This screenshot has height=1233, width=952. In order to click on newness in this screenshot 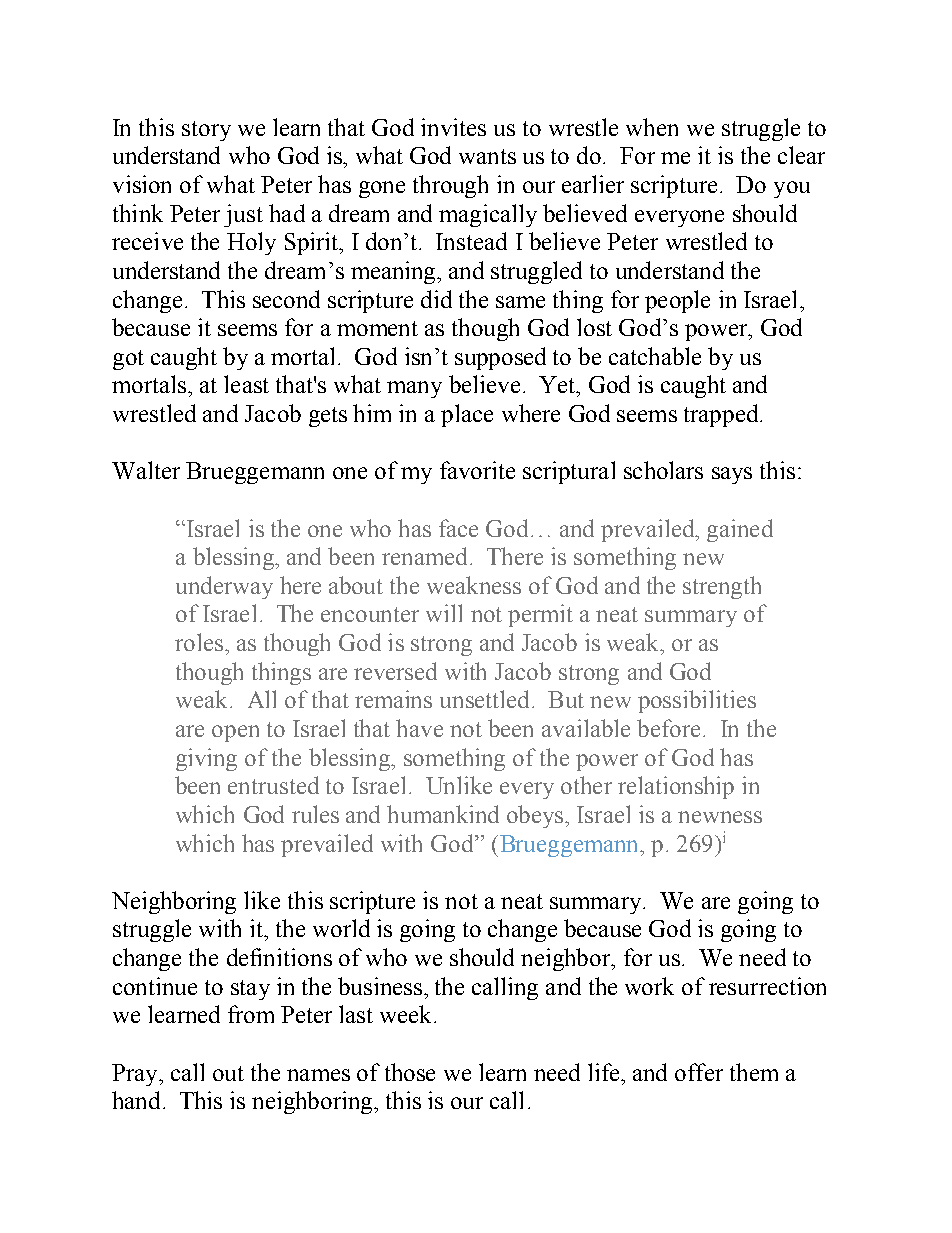, I will do `click(720, 817)`.
